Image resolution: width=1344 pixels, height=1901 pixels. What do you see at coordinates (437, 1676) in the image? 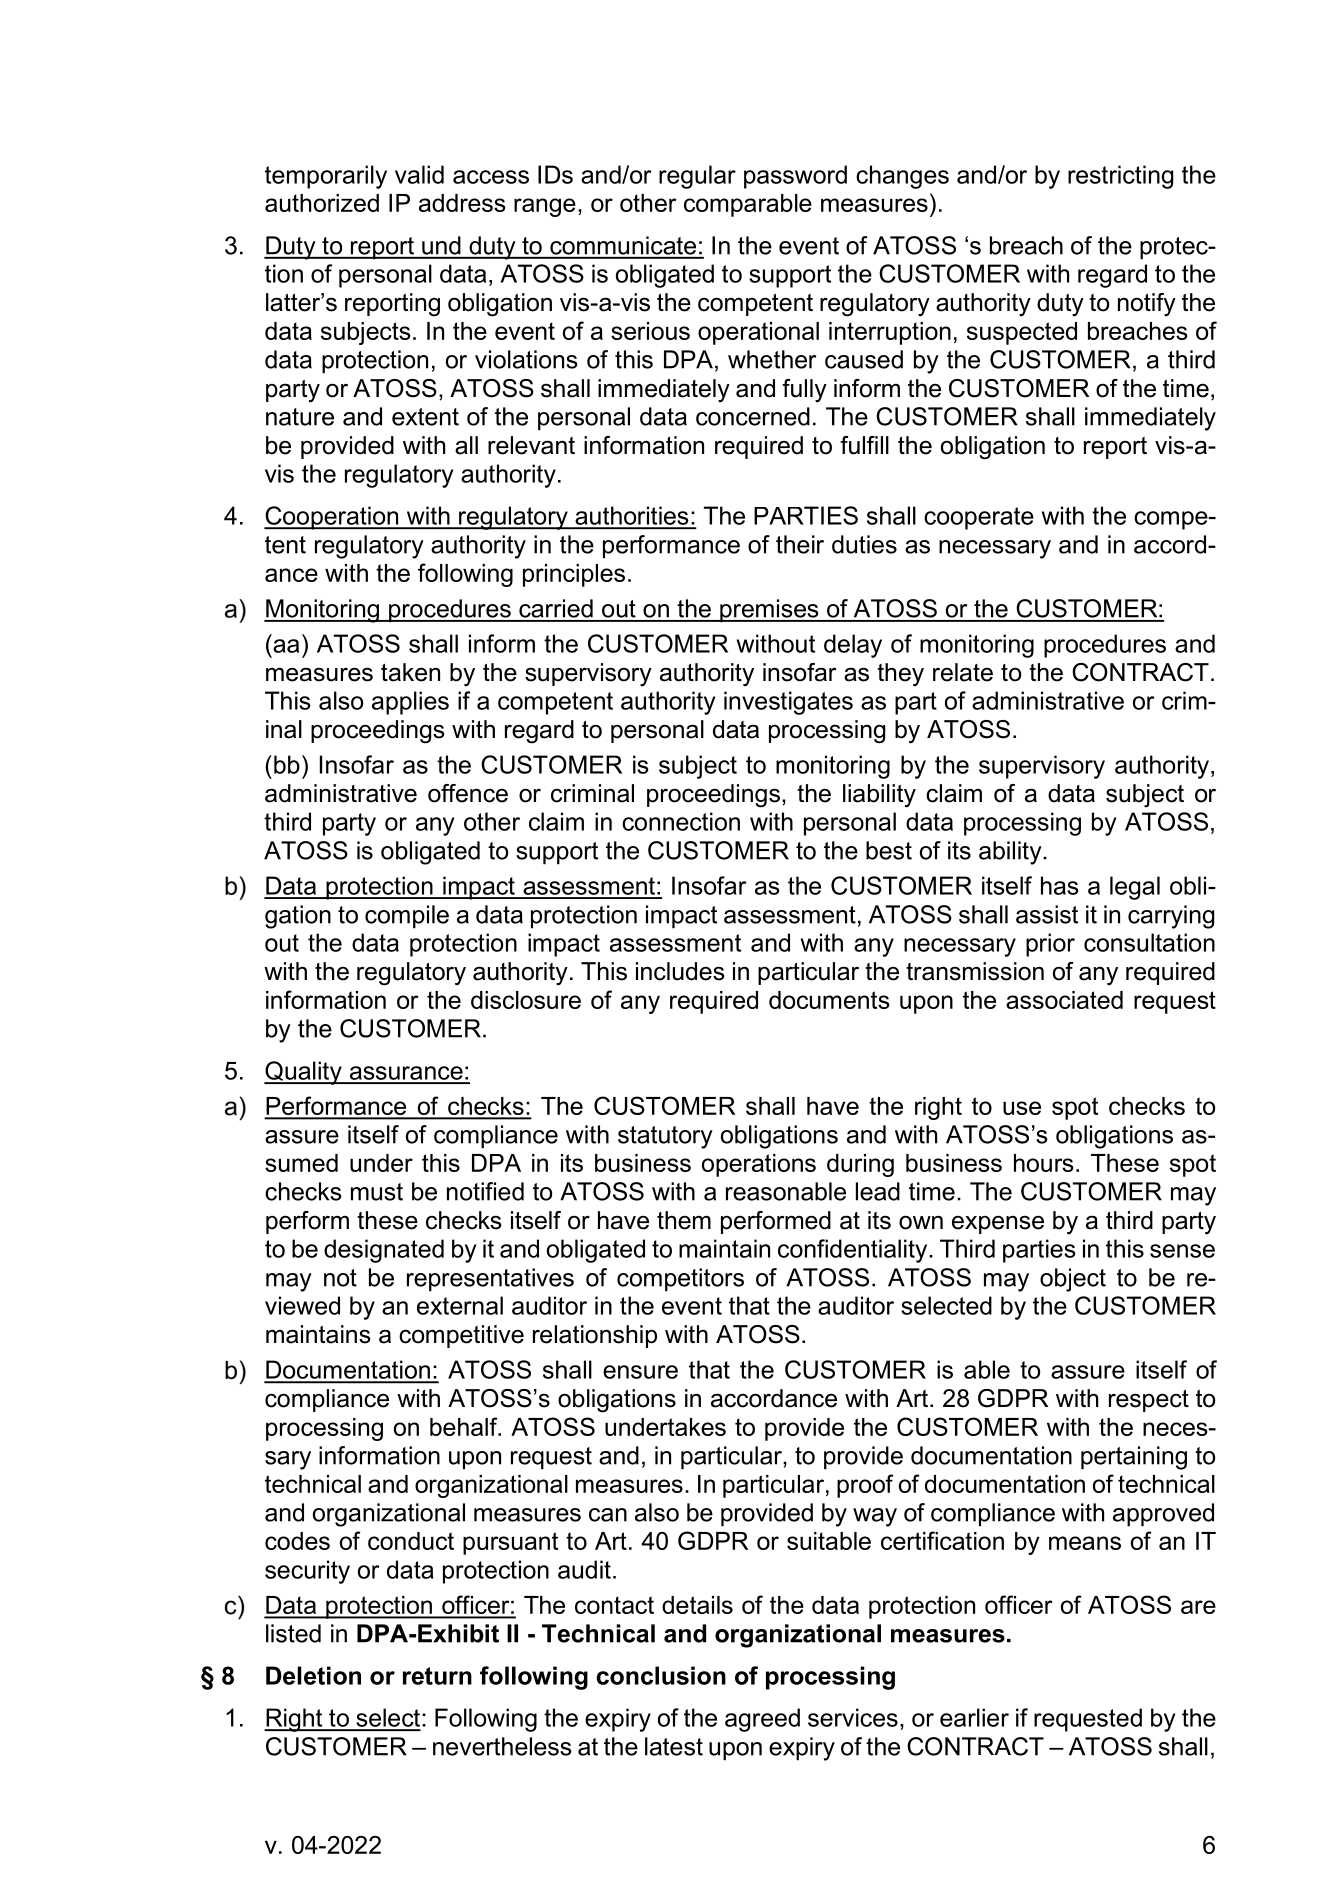
I see `return` at bounding box center [437, 1676].
